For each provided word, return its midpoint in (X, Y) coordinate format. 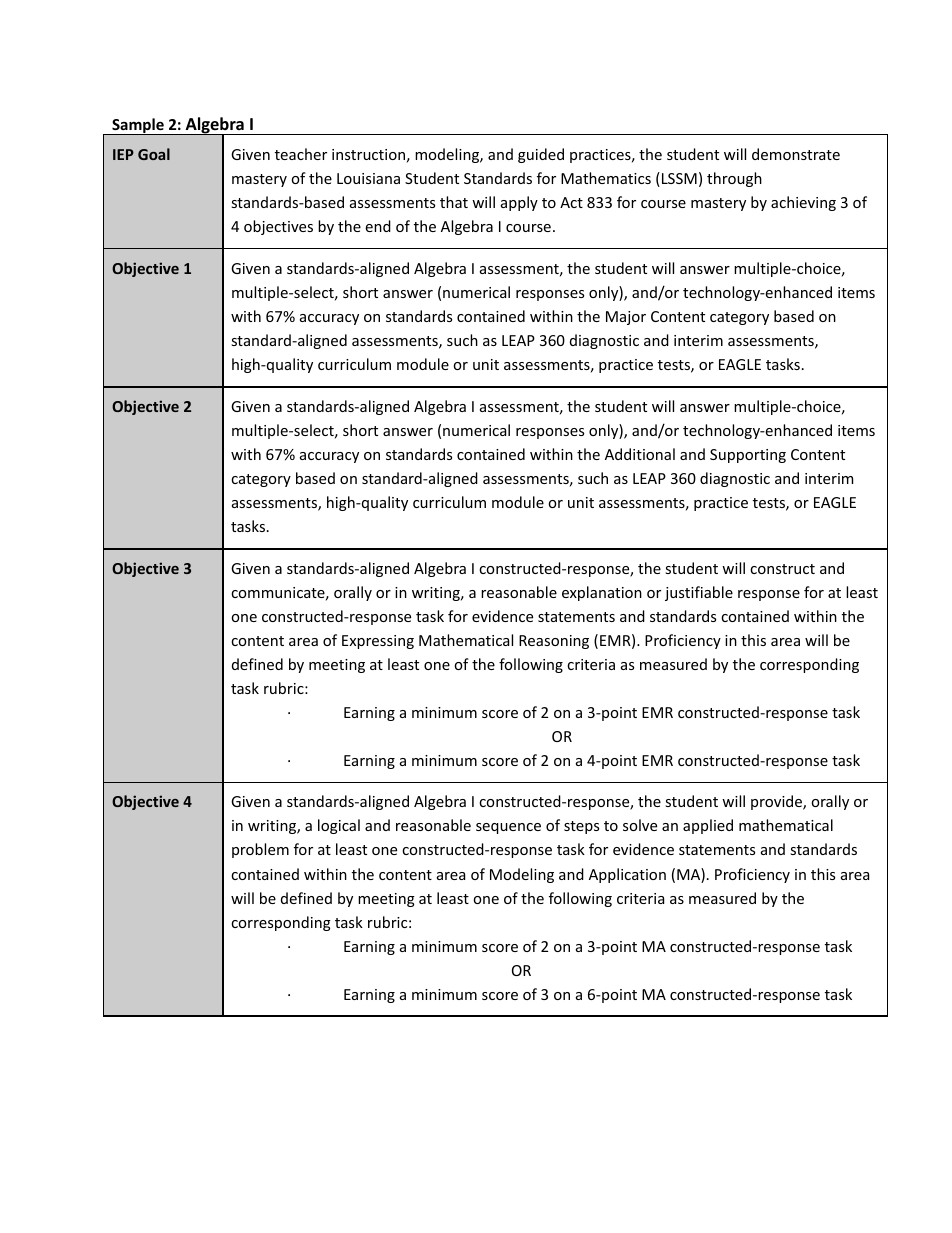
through (734, 179)
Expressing (378, 642)
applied (708, 826)
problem (260, 850)
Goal (154, 154)
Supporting (748, 456)
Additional (640, 454)
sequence (508, 828)
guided (541, 155)
